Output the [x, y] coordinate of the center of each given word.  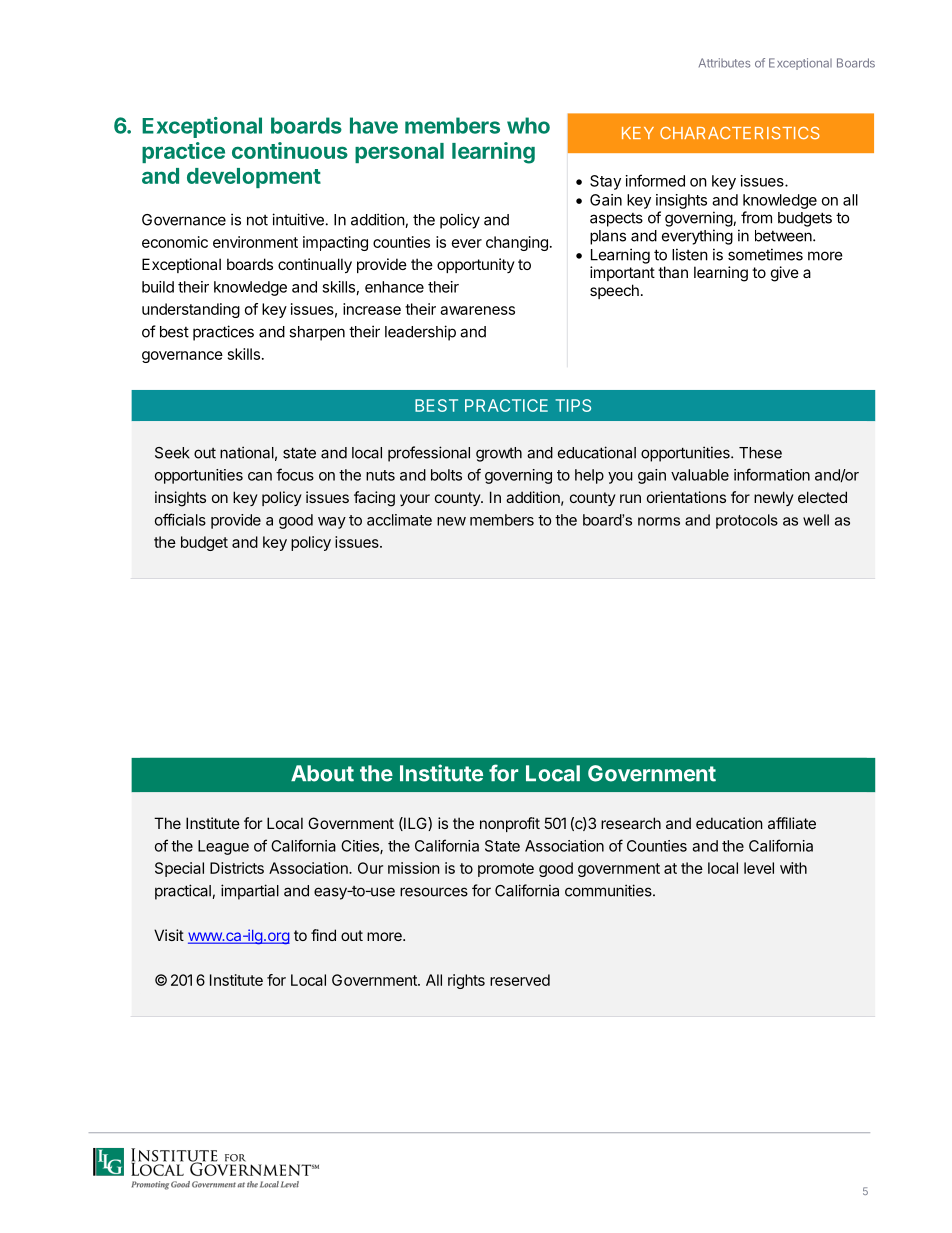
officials [180, 519]
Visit [169, 935]
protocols [747, 521]
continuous [290, 150]
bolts [446, 475]
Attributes [724, 63]
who [528, 125]
